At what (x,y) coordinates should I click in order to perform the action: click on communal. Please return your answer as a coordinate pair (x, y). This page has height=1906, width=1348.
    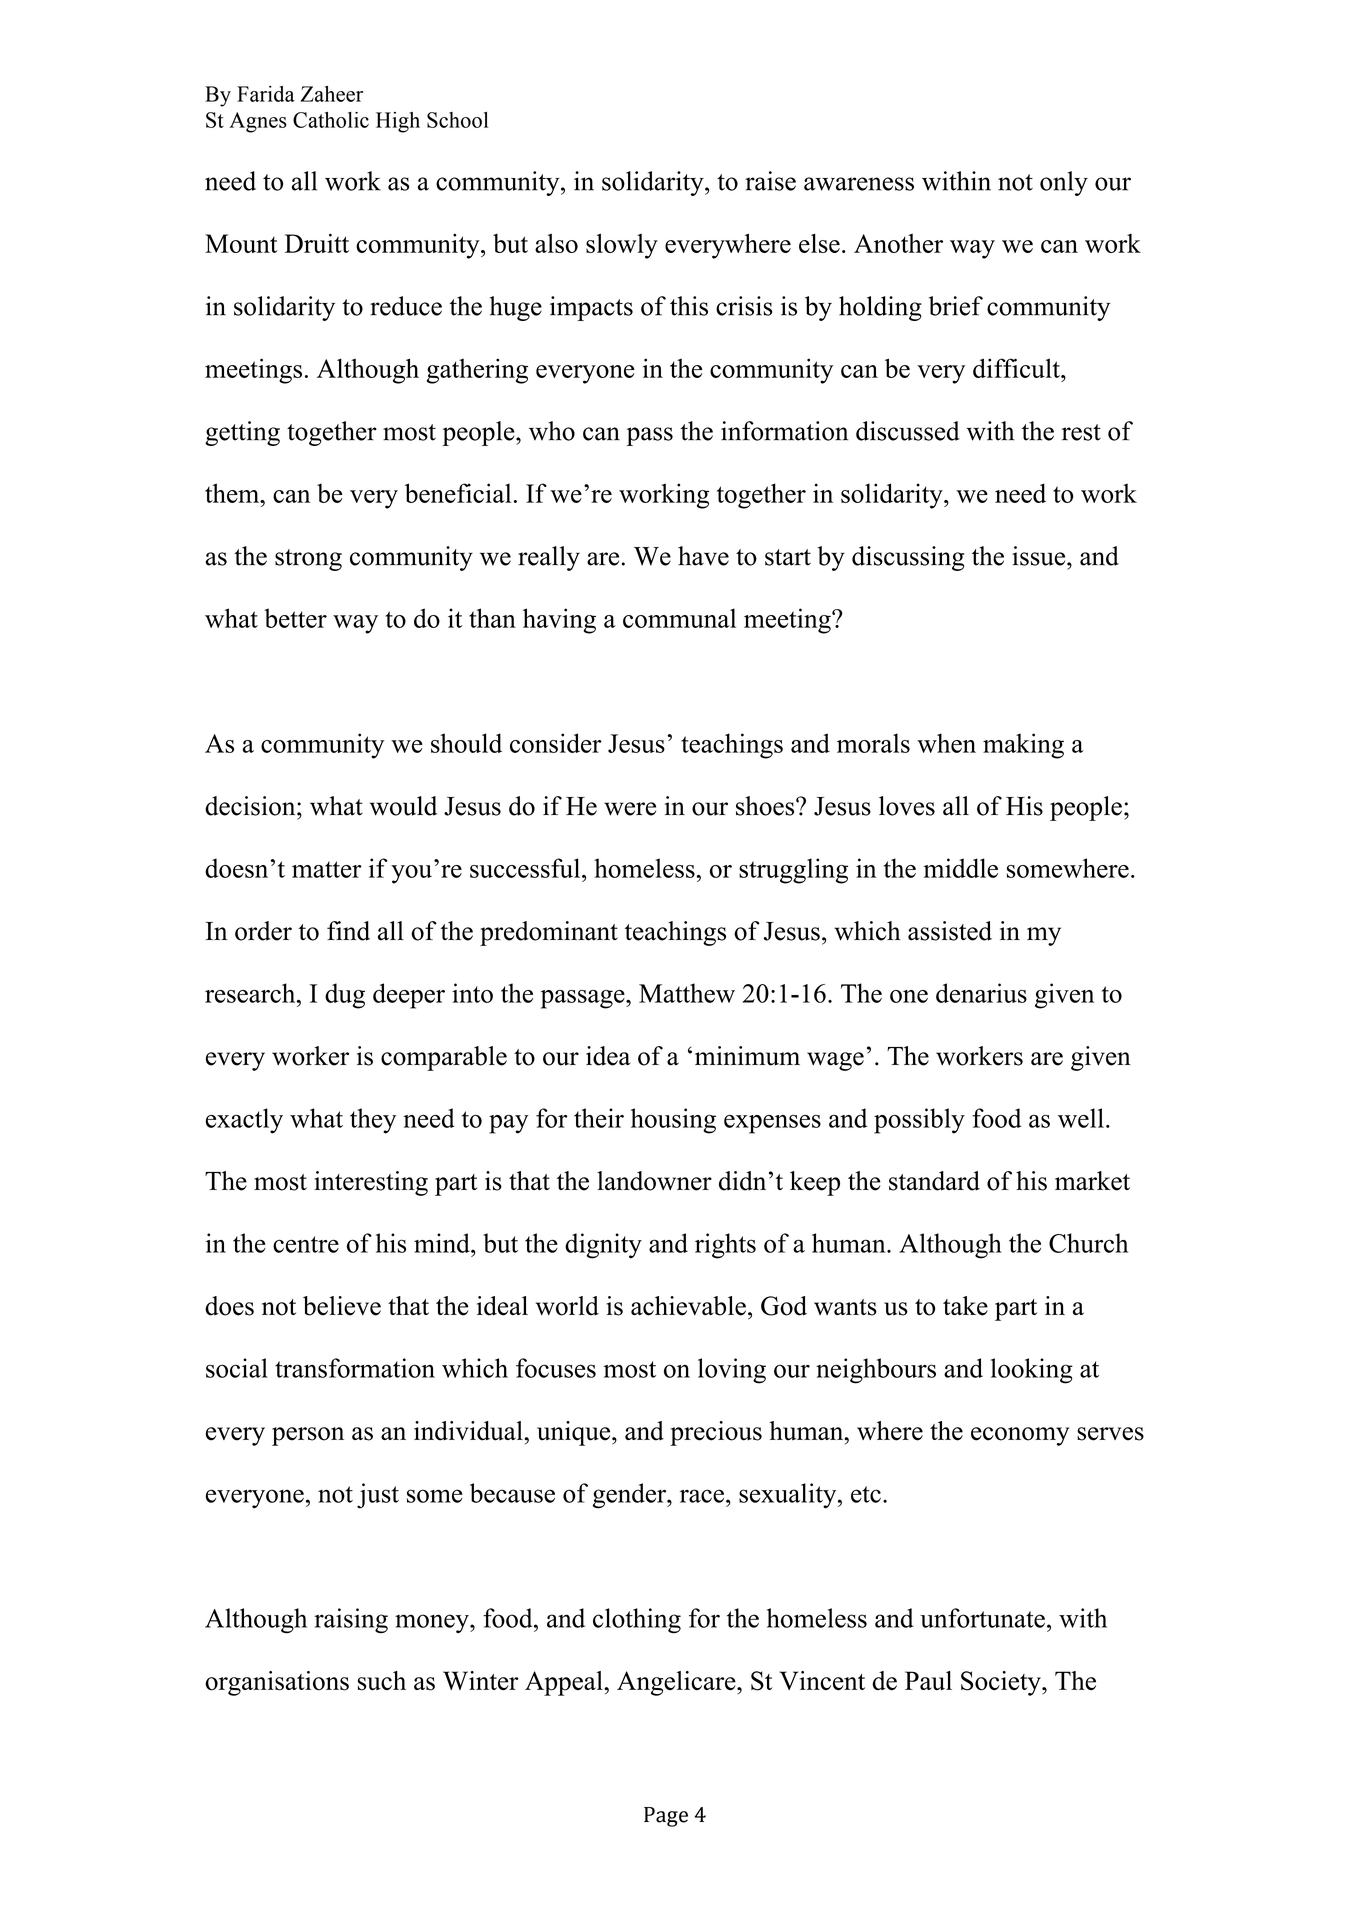
    Looking at the image, I should click on (679, 618).
